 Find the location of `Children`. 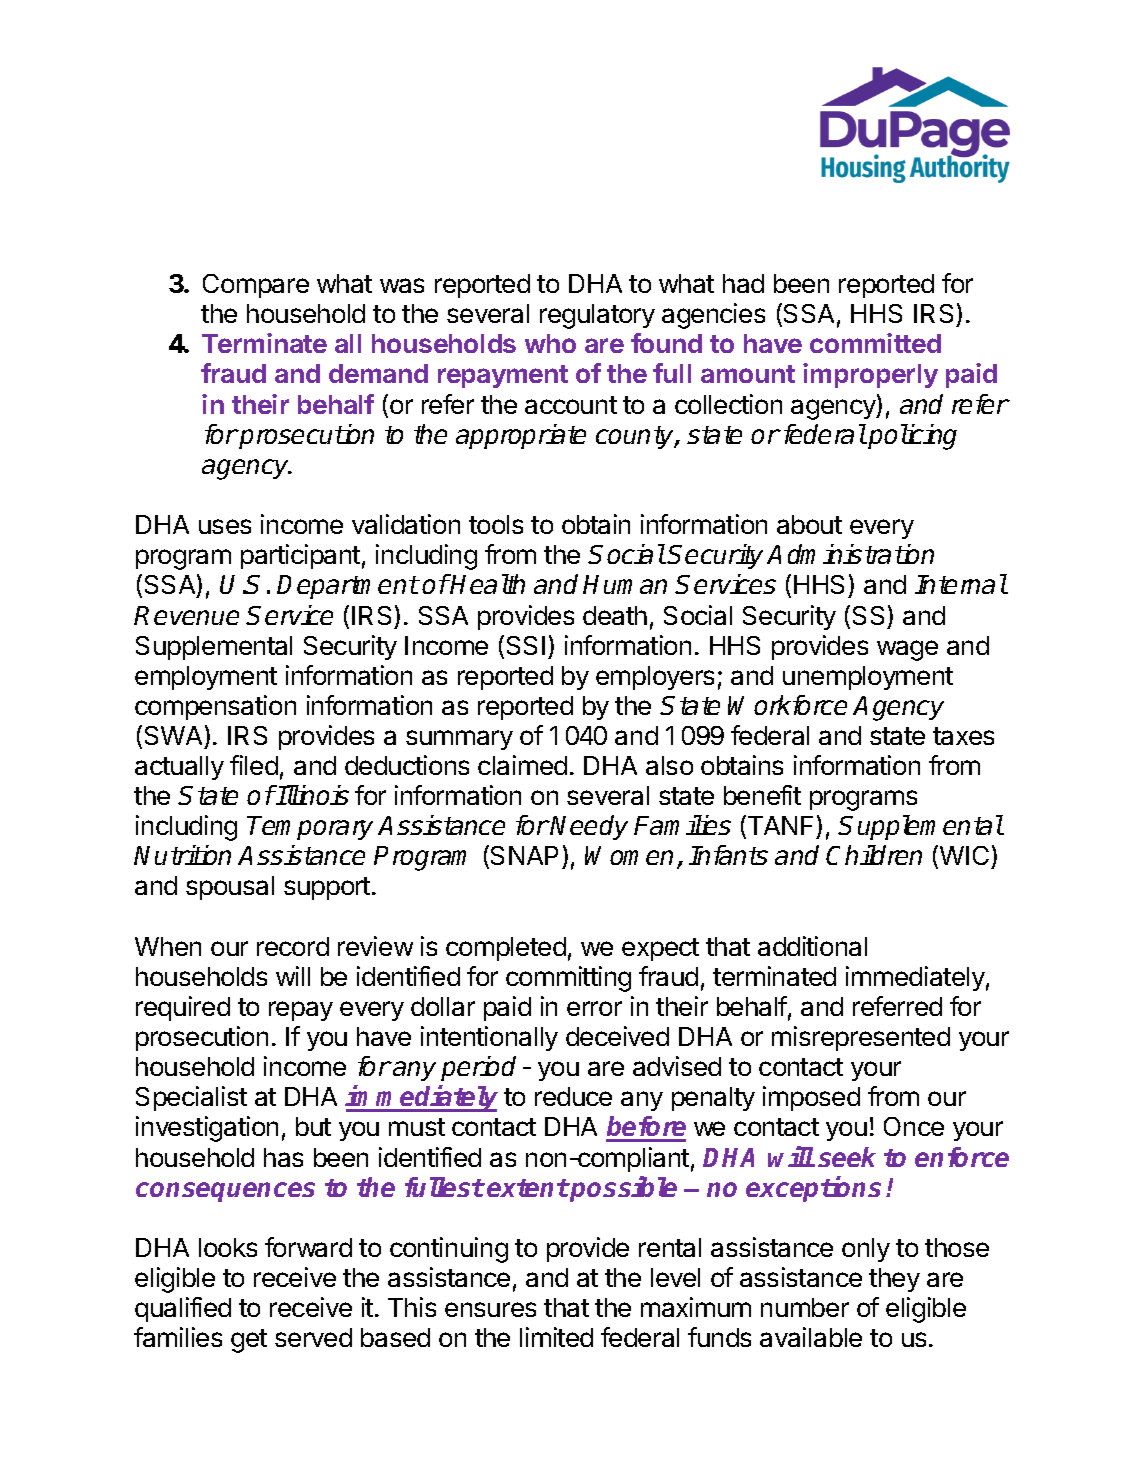

Children is located at coordinates (874, 855).
